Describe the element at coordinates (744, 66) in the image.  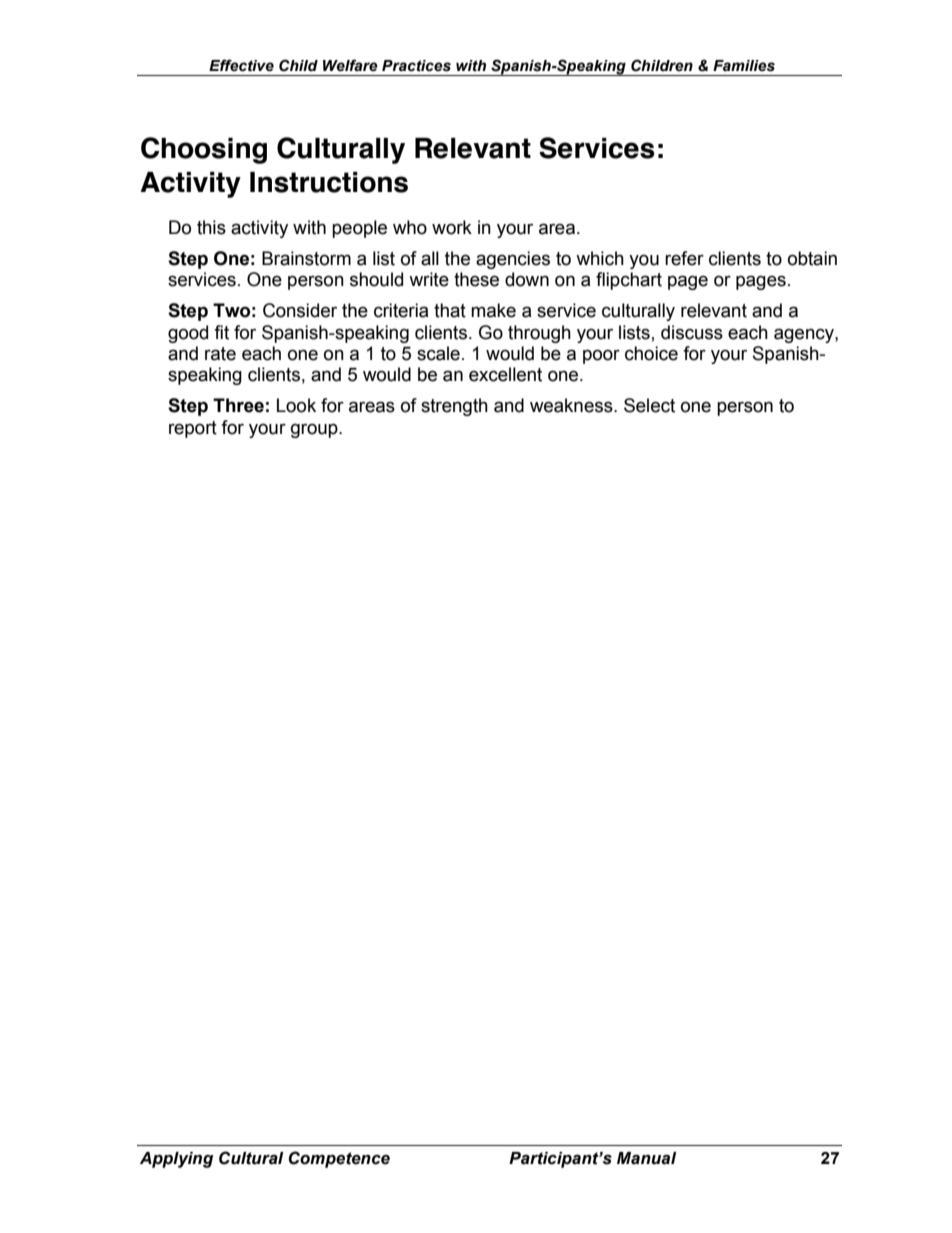
I see `Families` at that location.
